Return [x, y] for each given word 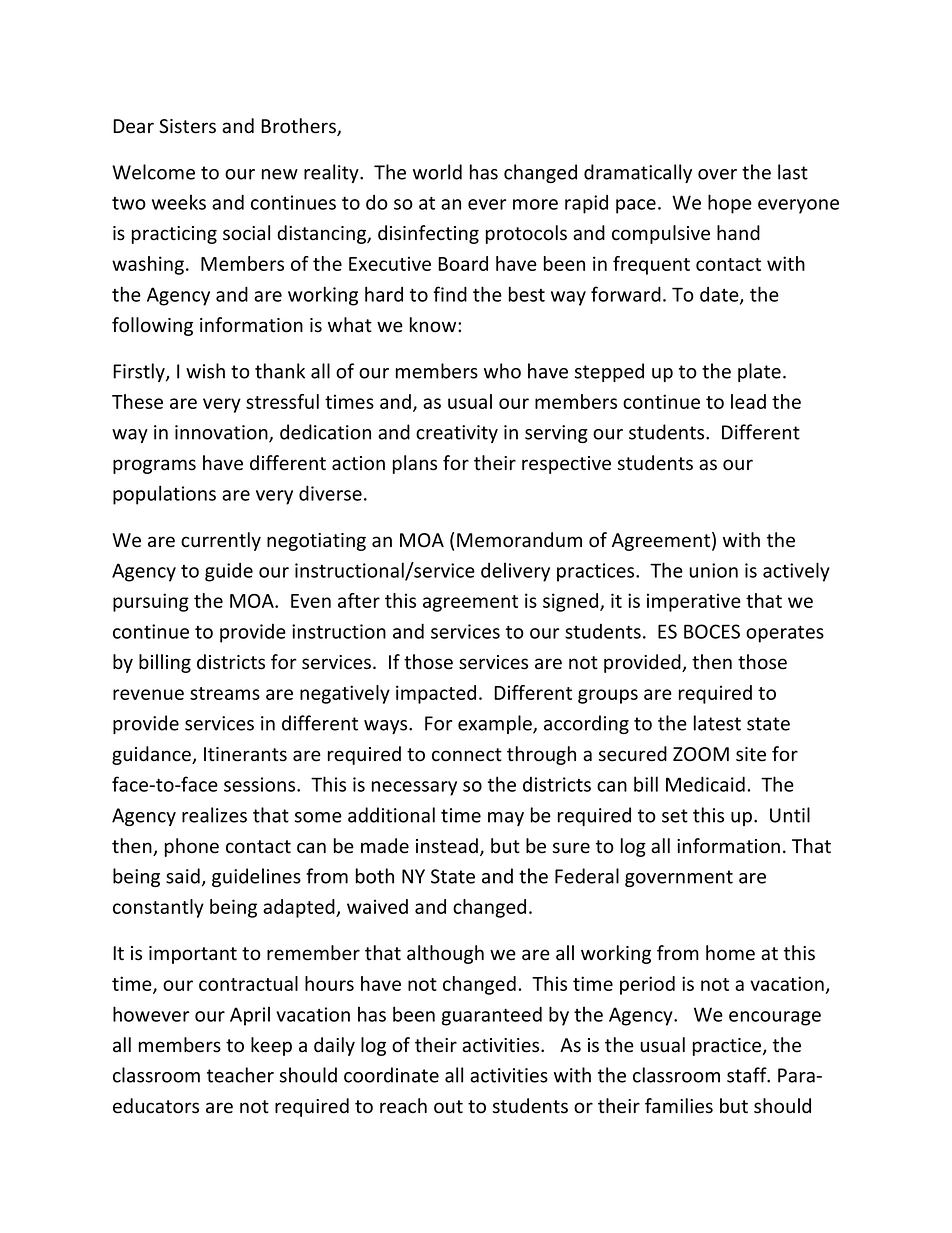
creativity [457, 434]
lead [748, 401]
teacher [240, 1075]
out [448, 1107]
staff [748, 1075]
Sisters [187, 126]
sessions [261, 784]
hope [730, 204]
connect [467, 755]
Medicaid [705, 784]
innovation [222, 433]
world [437, 172]
